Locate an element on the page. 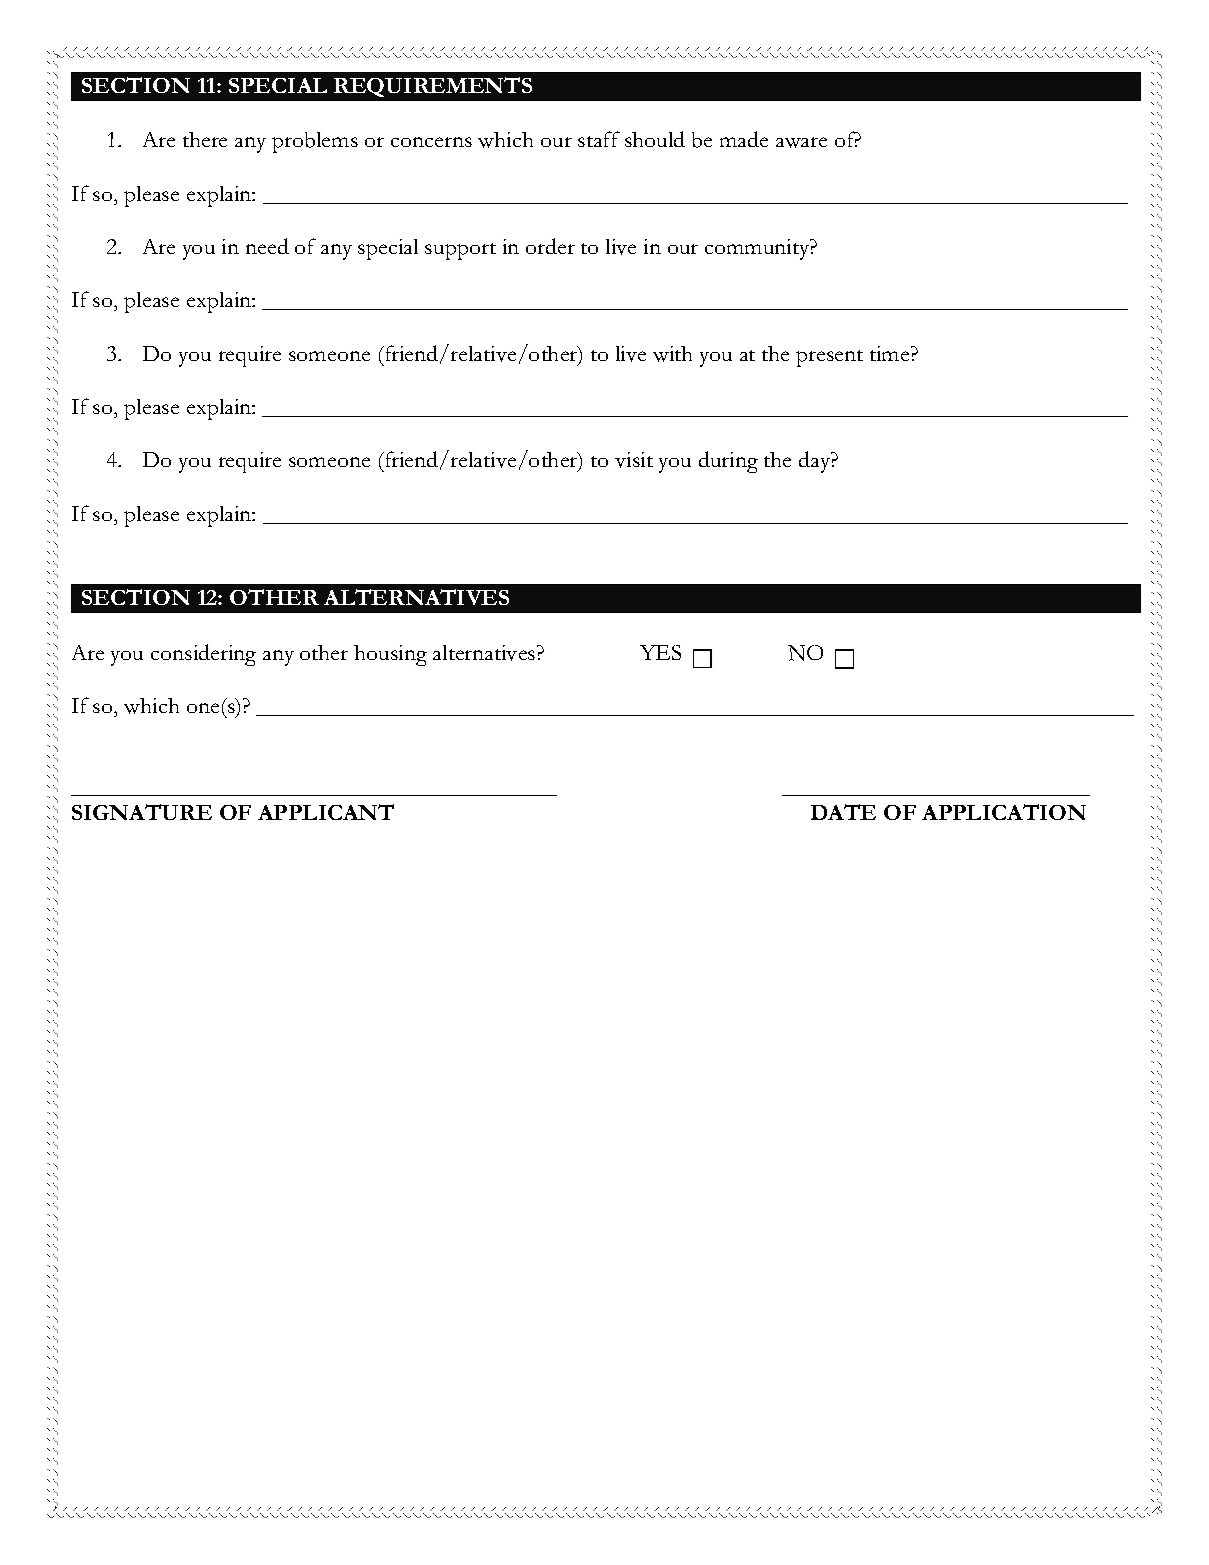 The height and width of the document is (1565, 1209). APPLICATION is located at coordinates (1004, 812).
